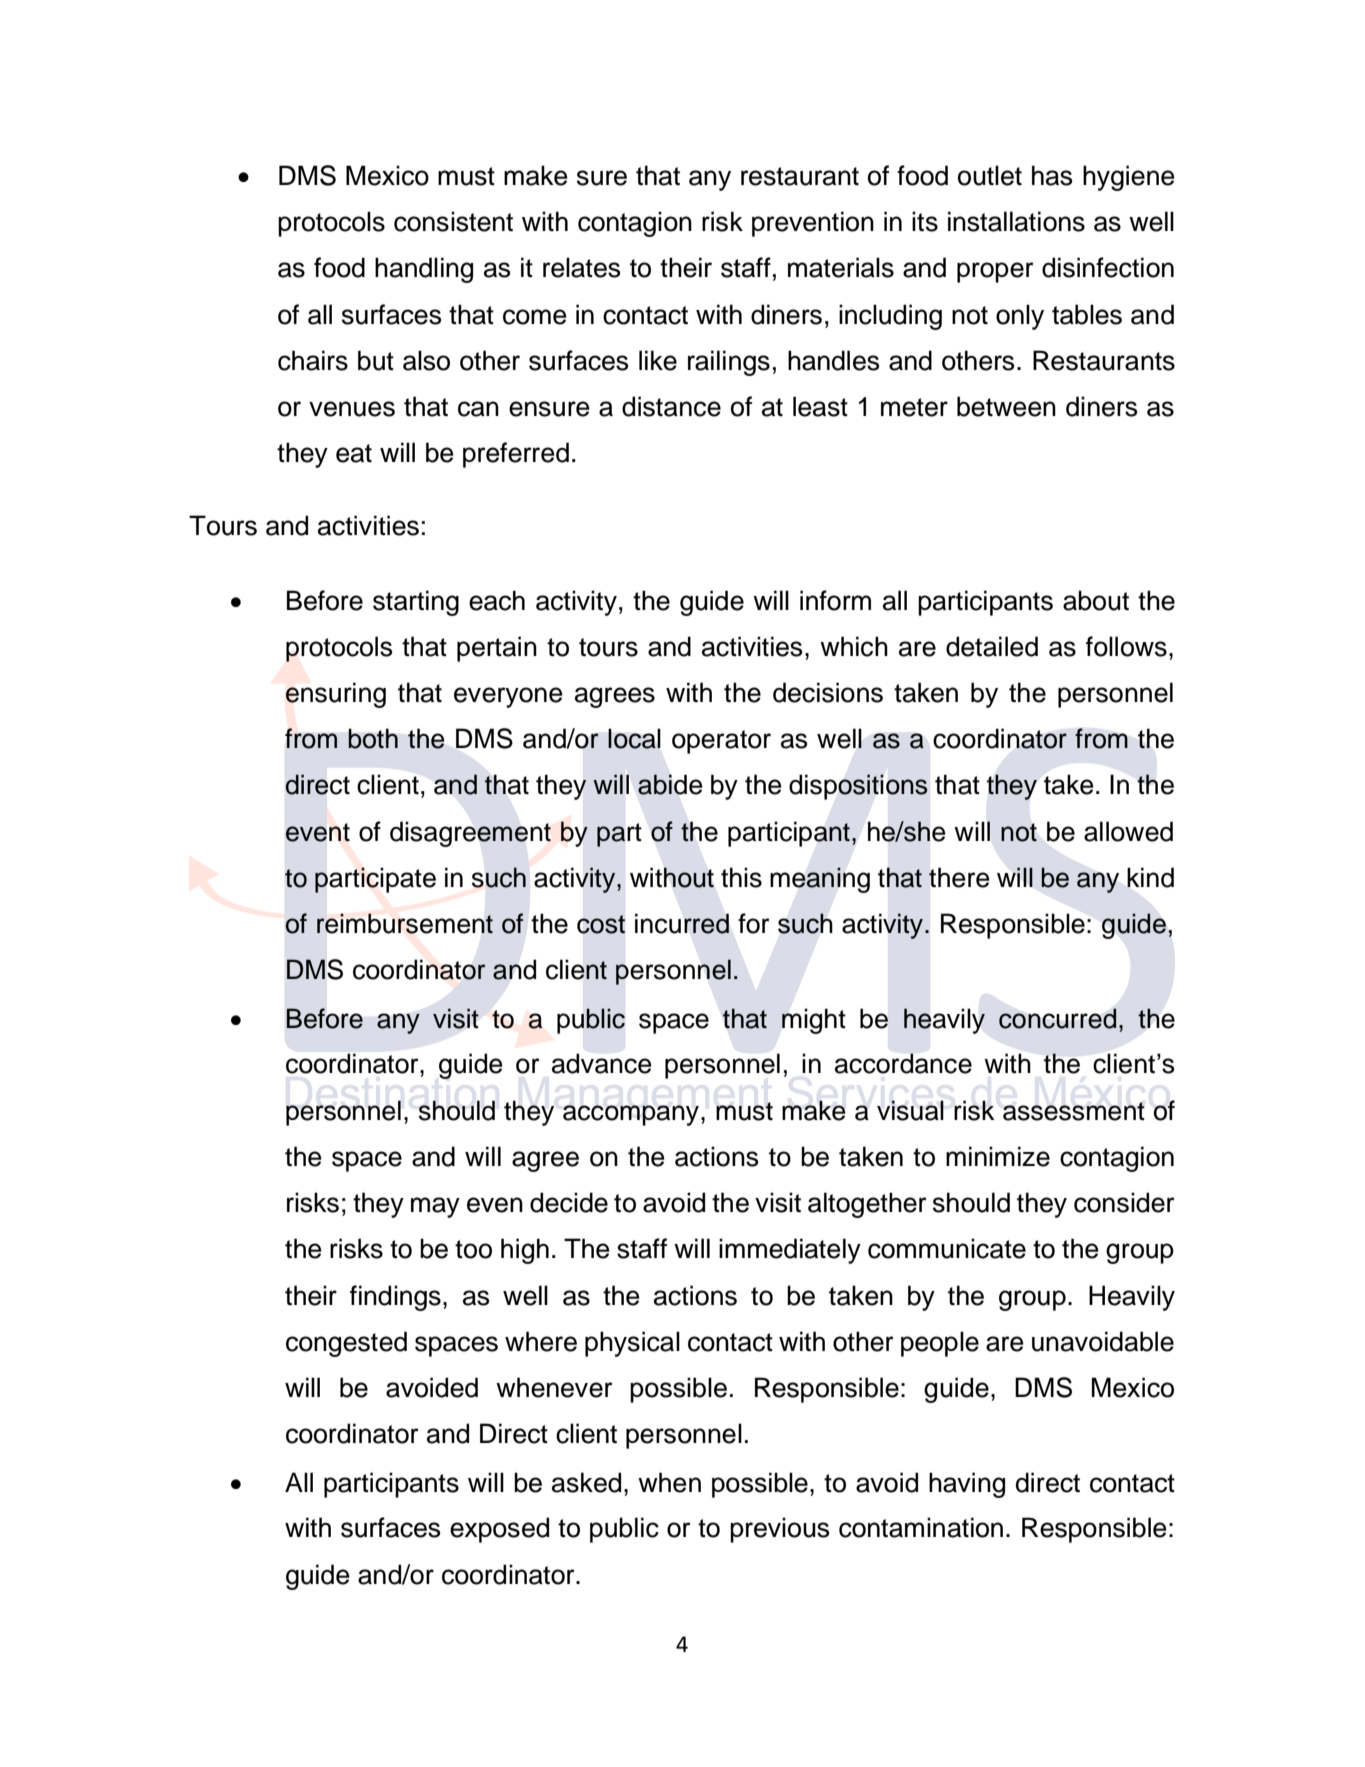  What do you see at coordinates (998, 1156) in the screenshot?
I see `minimize` at bounding box center [998, 1156].
